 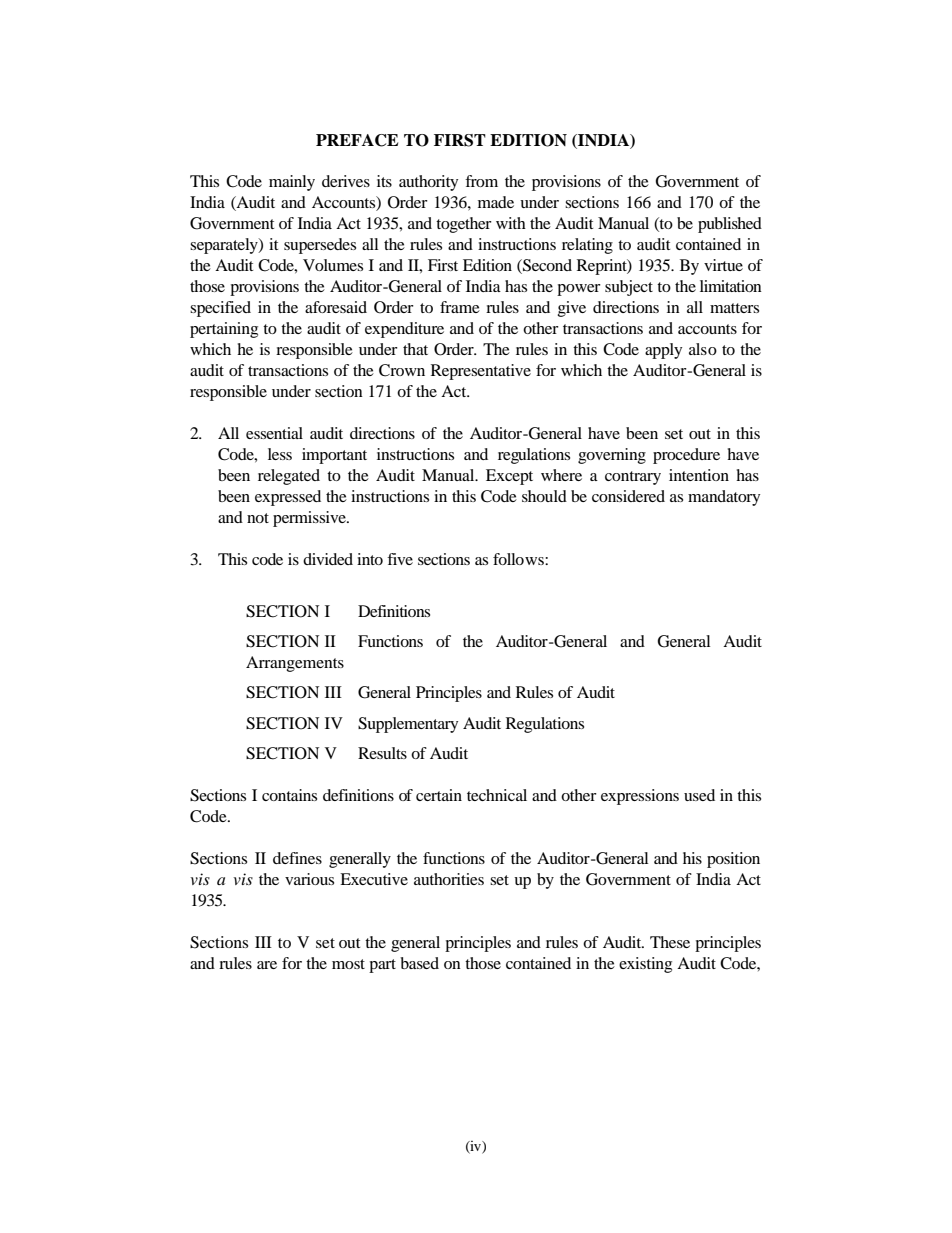 I want to click on These, so click(x=670, y=942).
